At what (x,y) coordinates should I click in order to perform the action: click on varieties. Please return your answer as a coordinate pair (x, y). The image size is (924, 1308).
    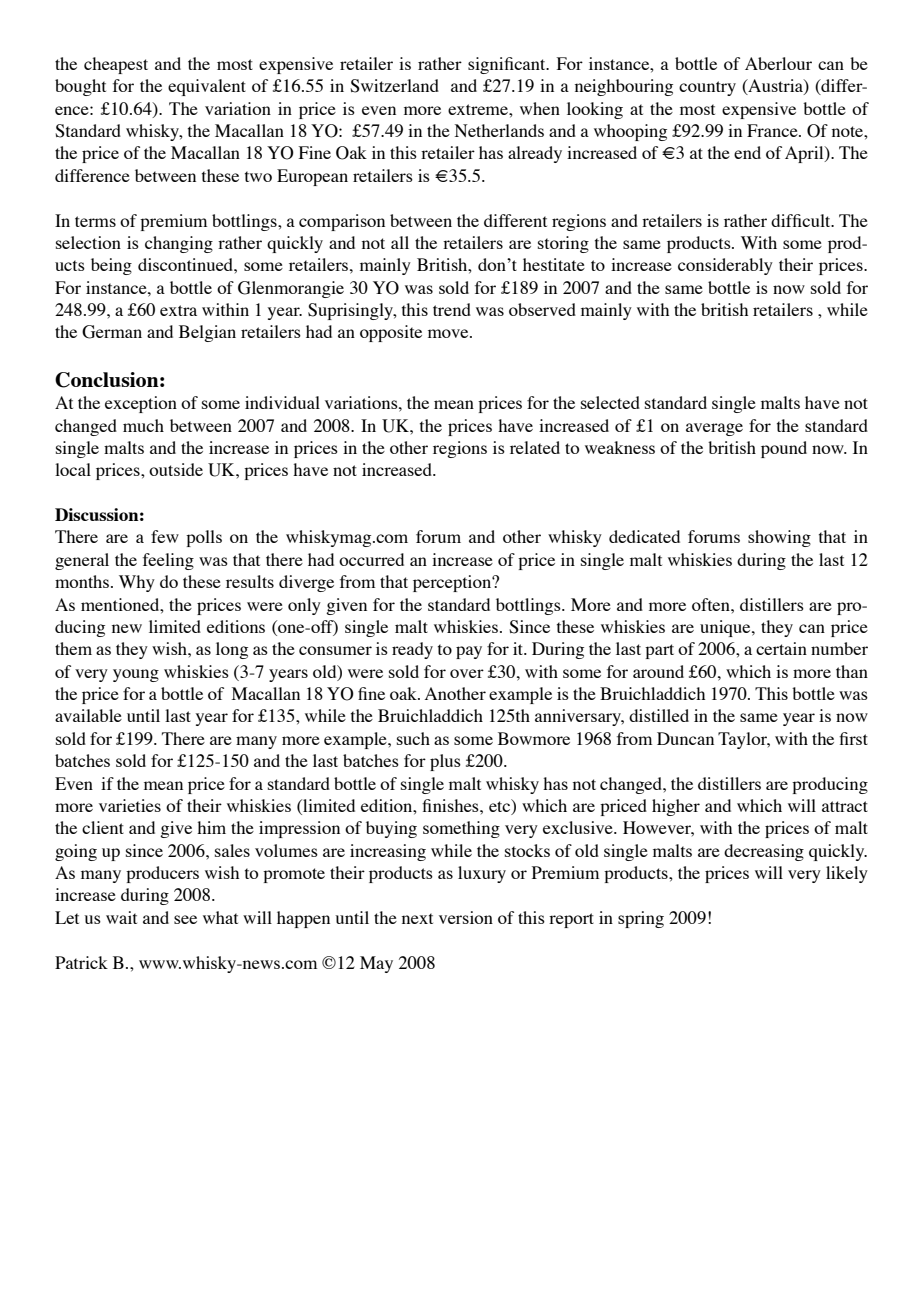
    Looking at the image, I should click on (130, 805).
